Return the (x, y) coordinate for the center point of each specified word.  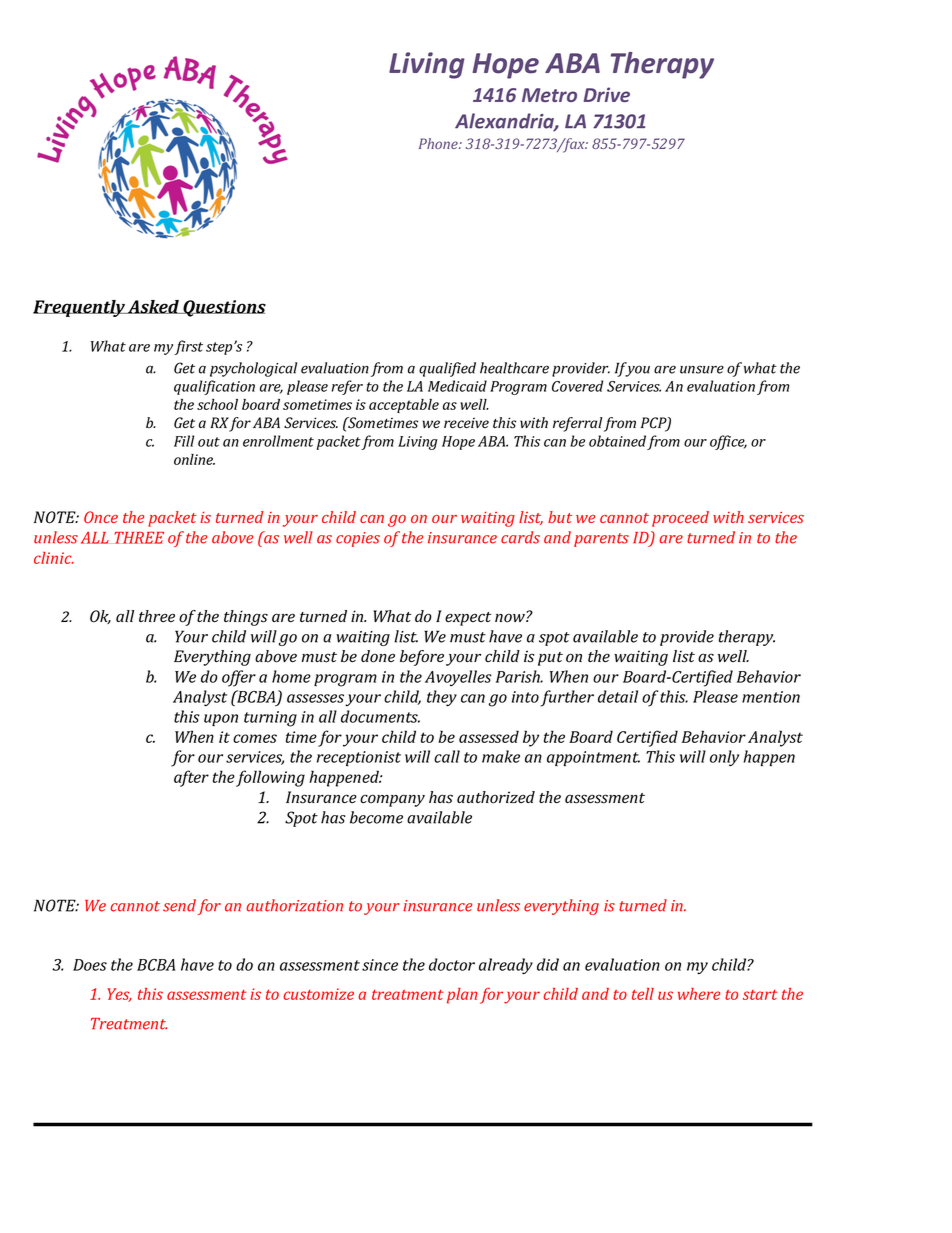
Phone (439, 143)
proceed (680, 519)
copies (358, 539)
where (699, 994)
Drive (607, 94)
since (380, 965)
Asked (153, 307)
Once (101, 517)
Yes (119, 995)
